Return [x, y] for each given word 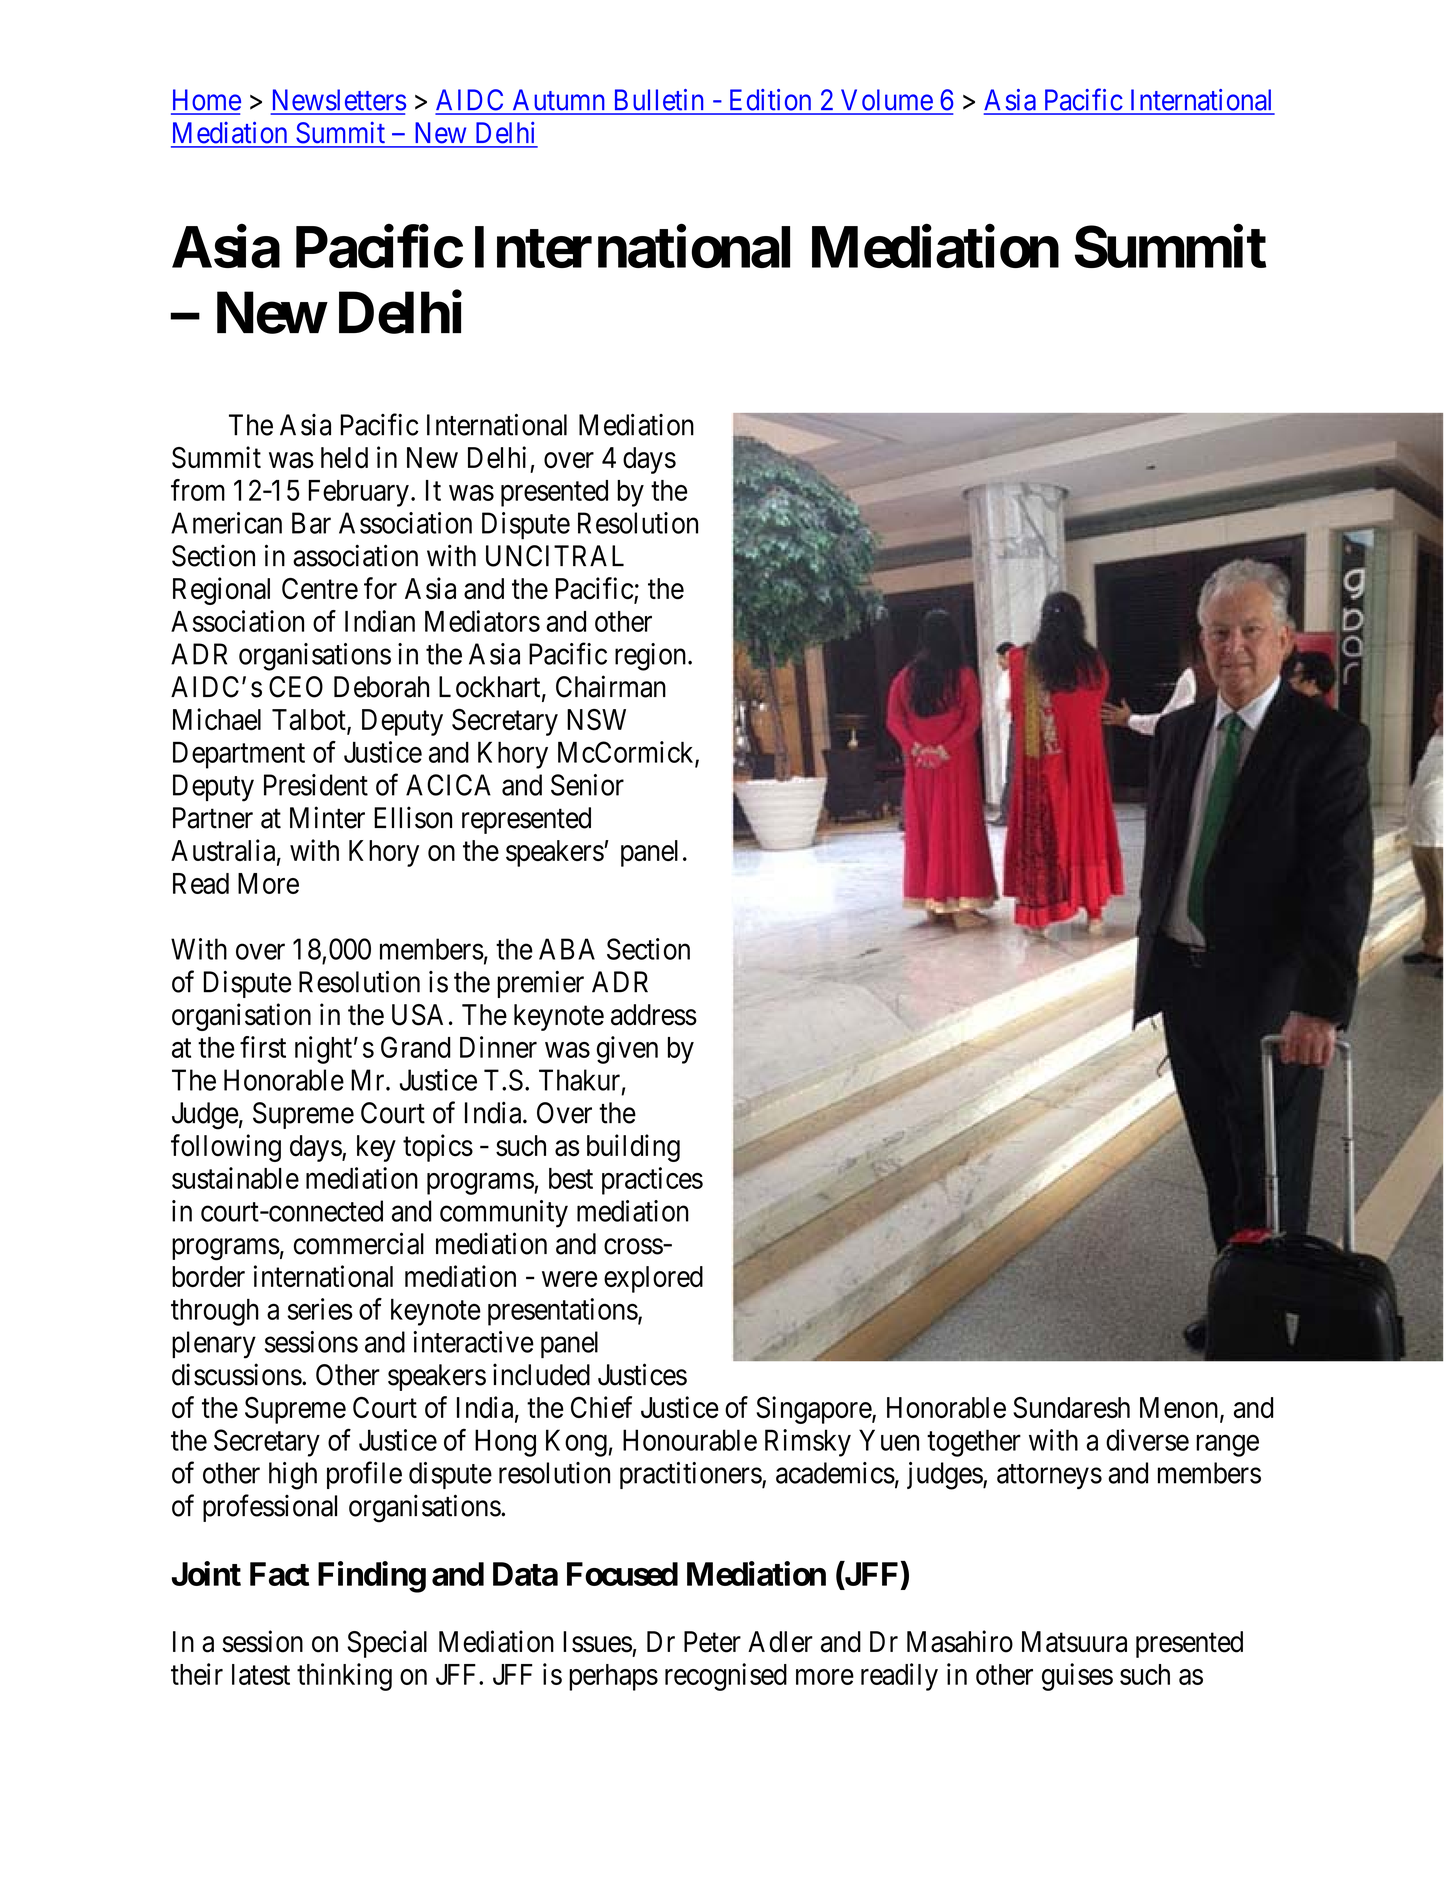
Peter [712, 1642]
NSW [596, 719]
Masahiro [960, 1641]
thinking [344, 1677]
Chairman [611, 686]
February [358, 493]
